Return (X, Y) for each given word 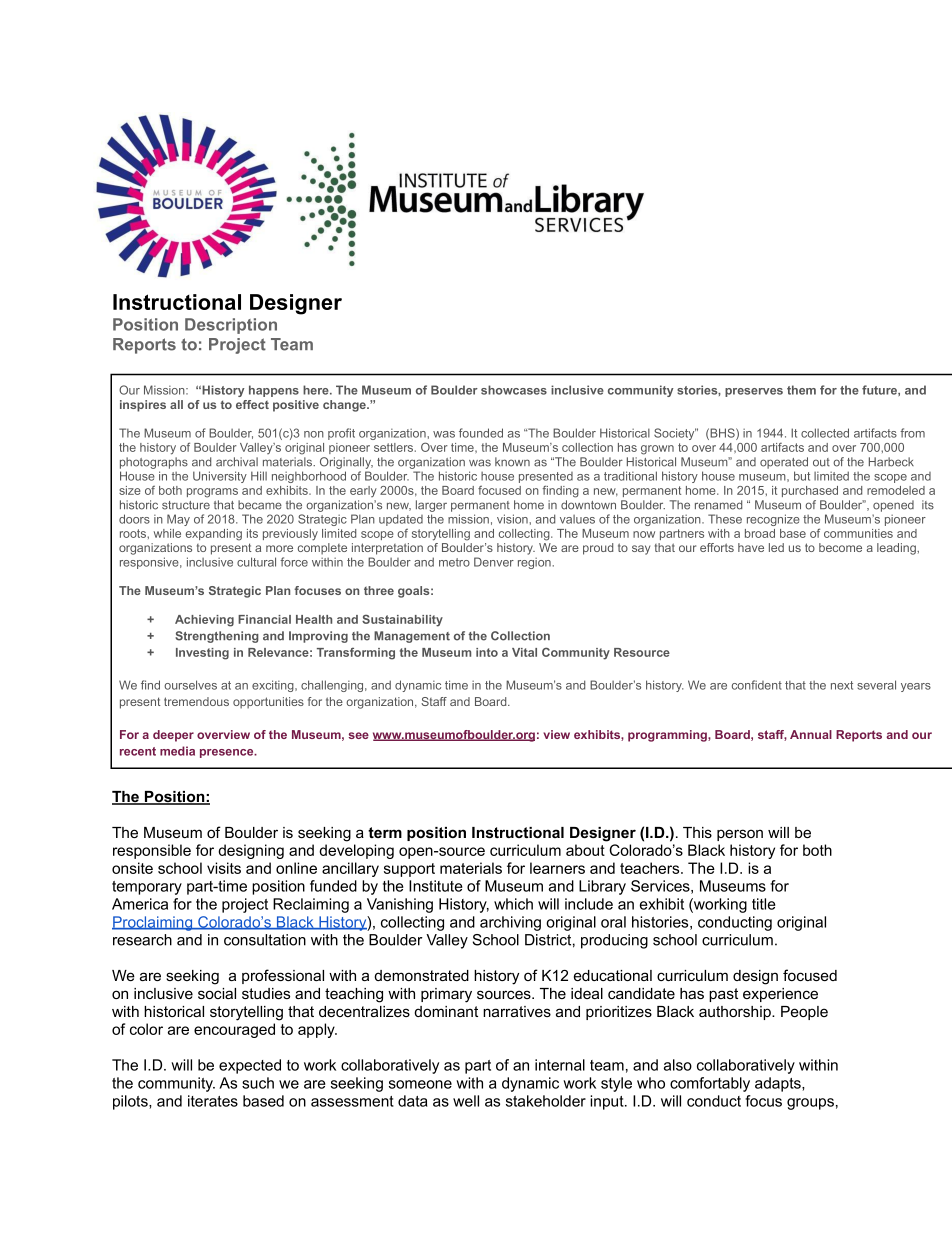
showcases (514, 390)
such (258, 1083)
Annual (811, 734)
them (801, 390)
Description (231, 326)
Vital (524, 652)
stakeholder (546, 1101)
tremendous (196, 701)
